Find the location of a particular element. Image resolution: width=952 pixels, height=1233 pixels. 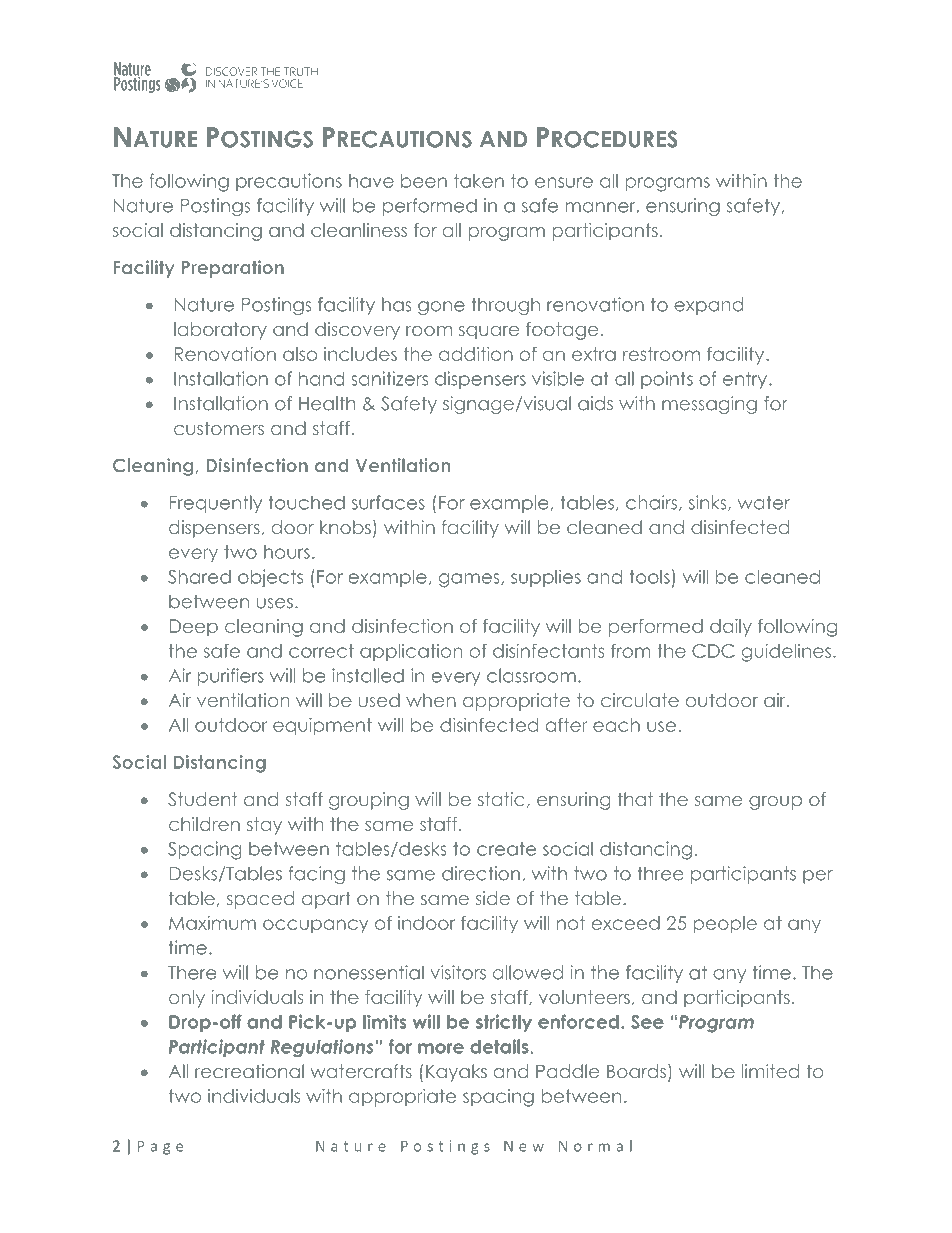

Frequently is located at coordinates (216, 504).
